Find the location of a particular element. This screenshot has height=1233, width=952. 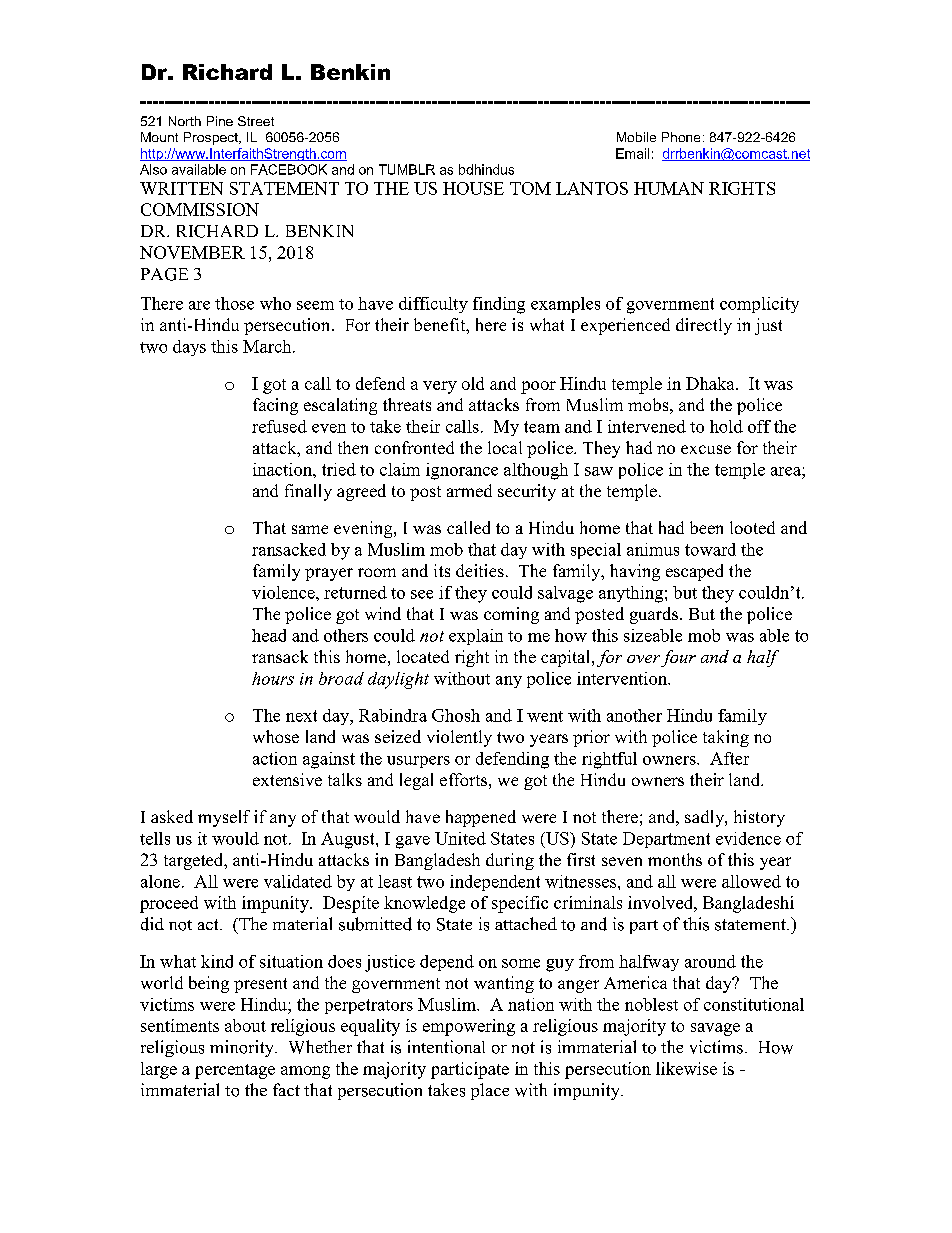

myself is located at coordinates (224, 818).
